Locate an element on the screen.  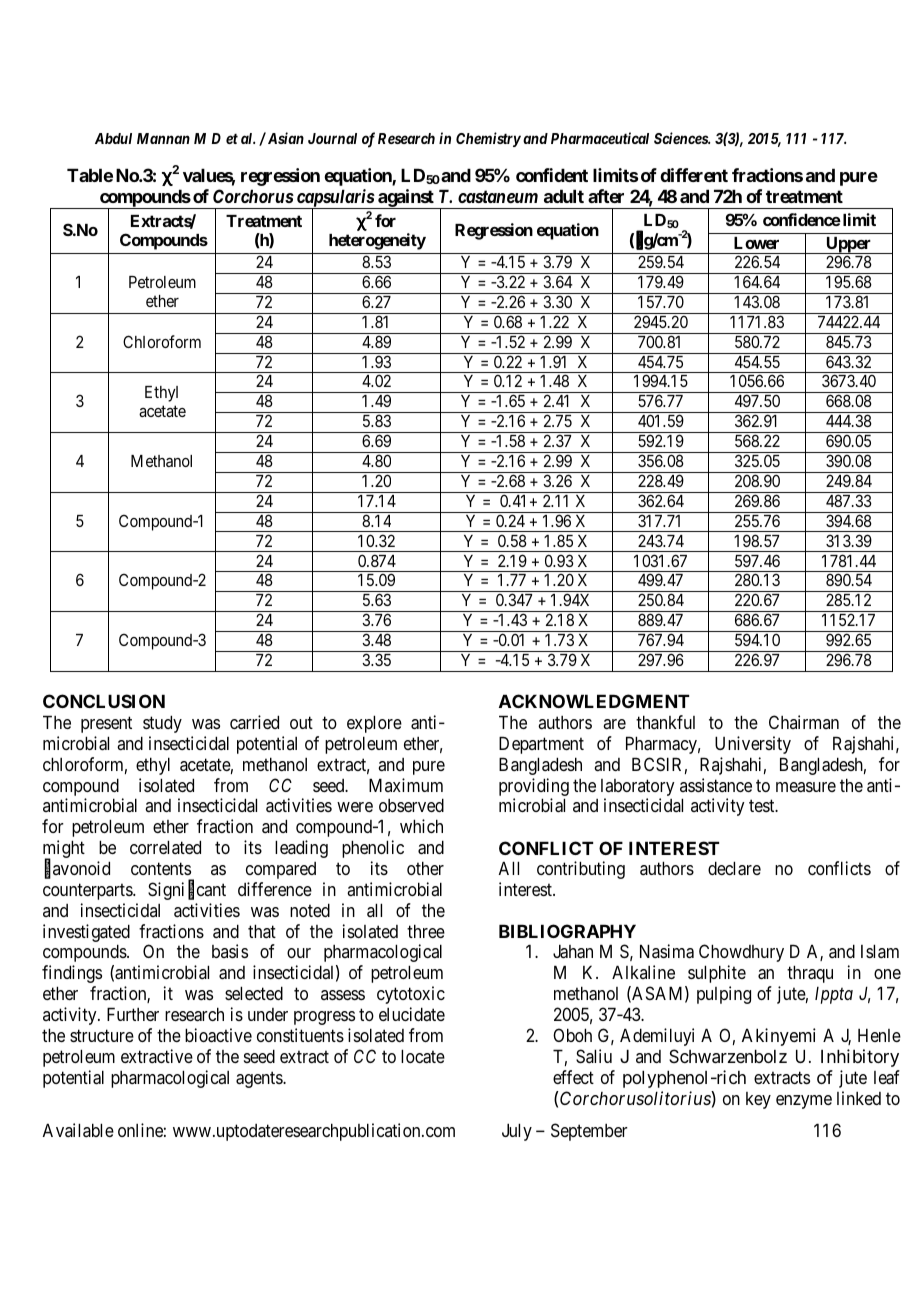
CONCLUSION is located at coordinates (104, 701).
